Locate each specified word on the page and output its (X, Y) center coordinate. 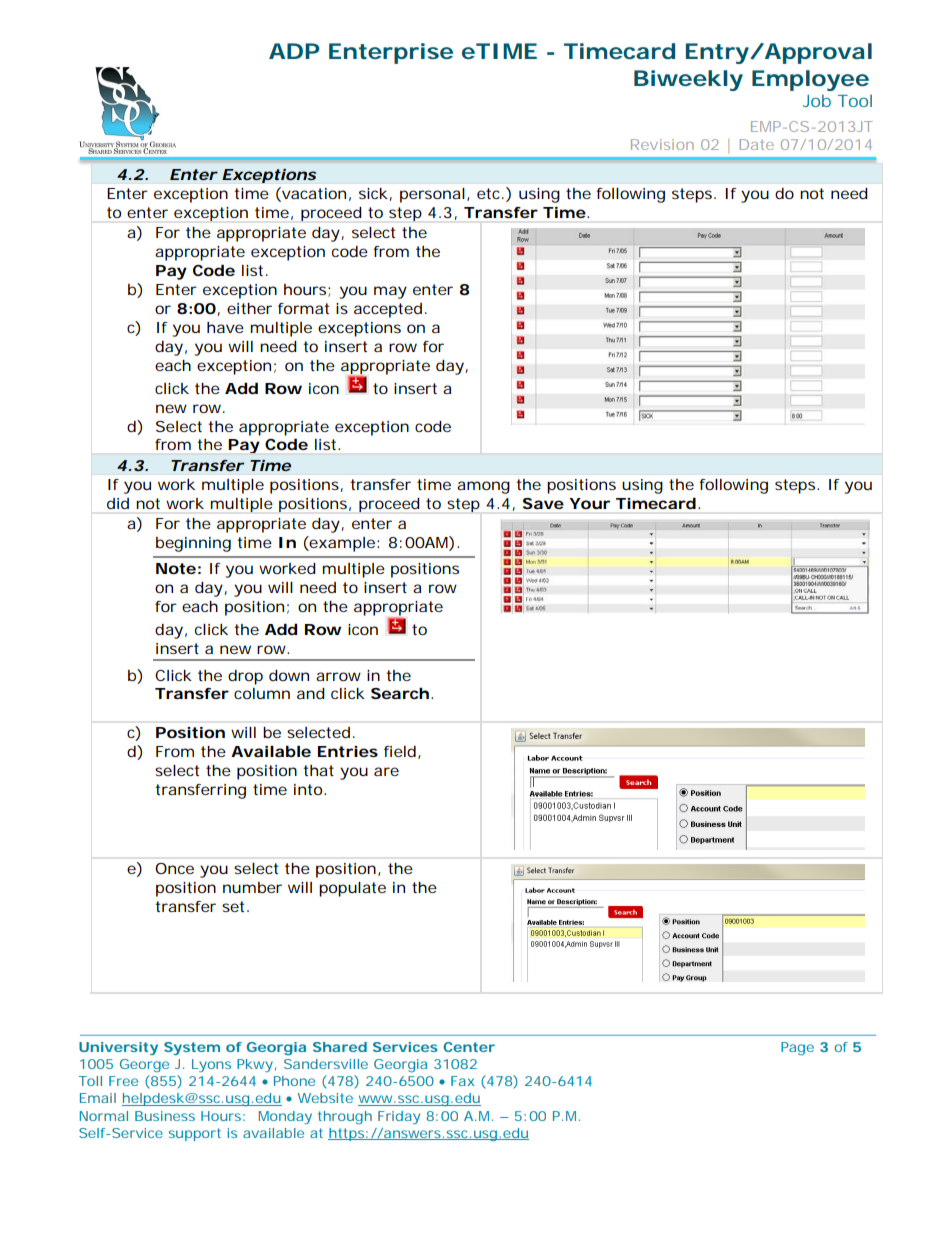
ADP (294, 51)
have (225, 327)
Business (165, 1116)
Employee (810, 80)
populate (352, 889)
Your (590, 503)
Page (797, 1048)
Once (174, 868)
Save (543, 503)
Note (176, 568)
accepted (388, 310)
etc (490, 193)
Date (757, 144)
